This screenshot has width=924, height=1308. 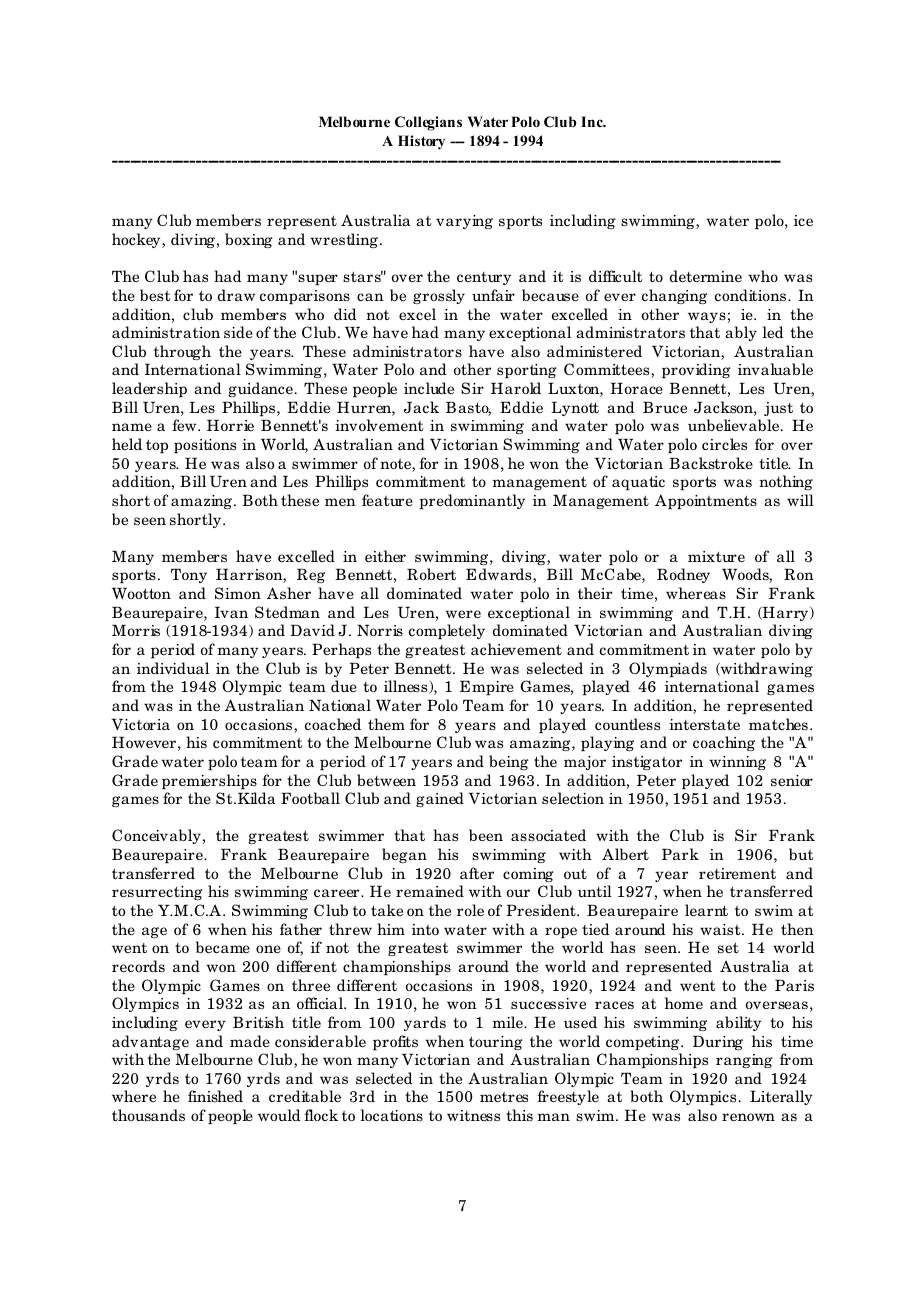 I want to click on positions, so click(x=205, y=446).
